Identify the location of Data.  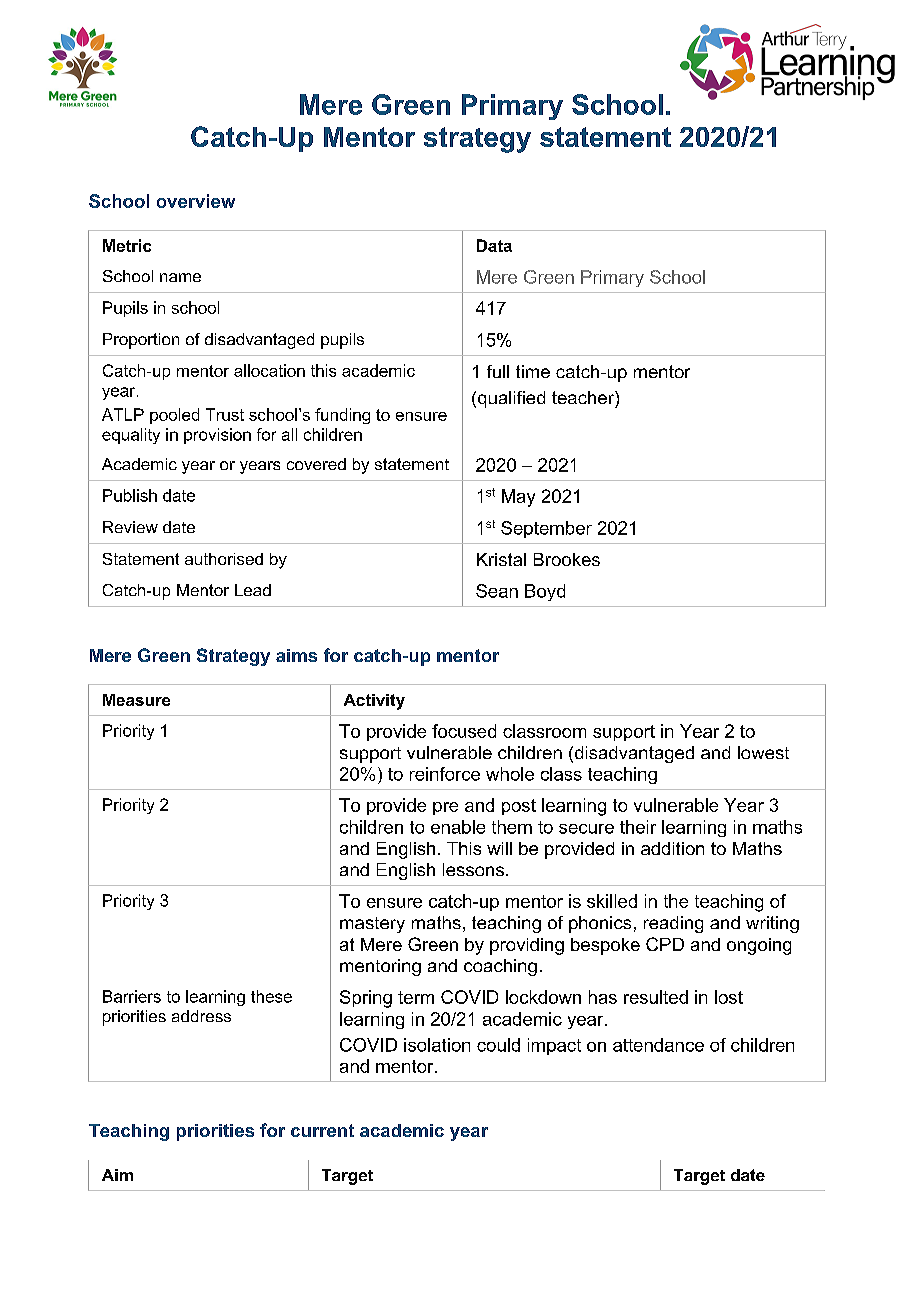
(494, 245).
